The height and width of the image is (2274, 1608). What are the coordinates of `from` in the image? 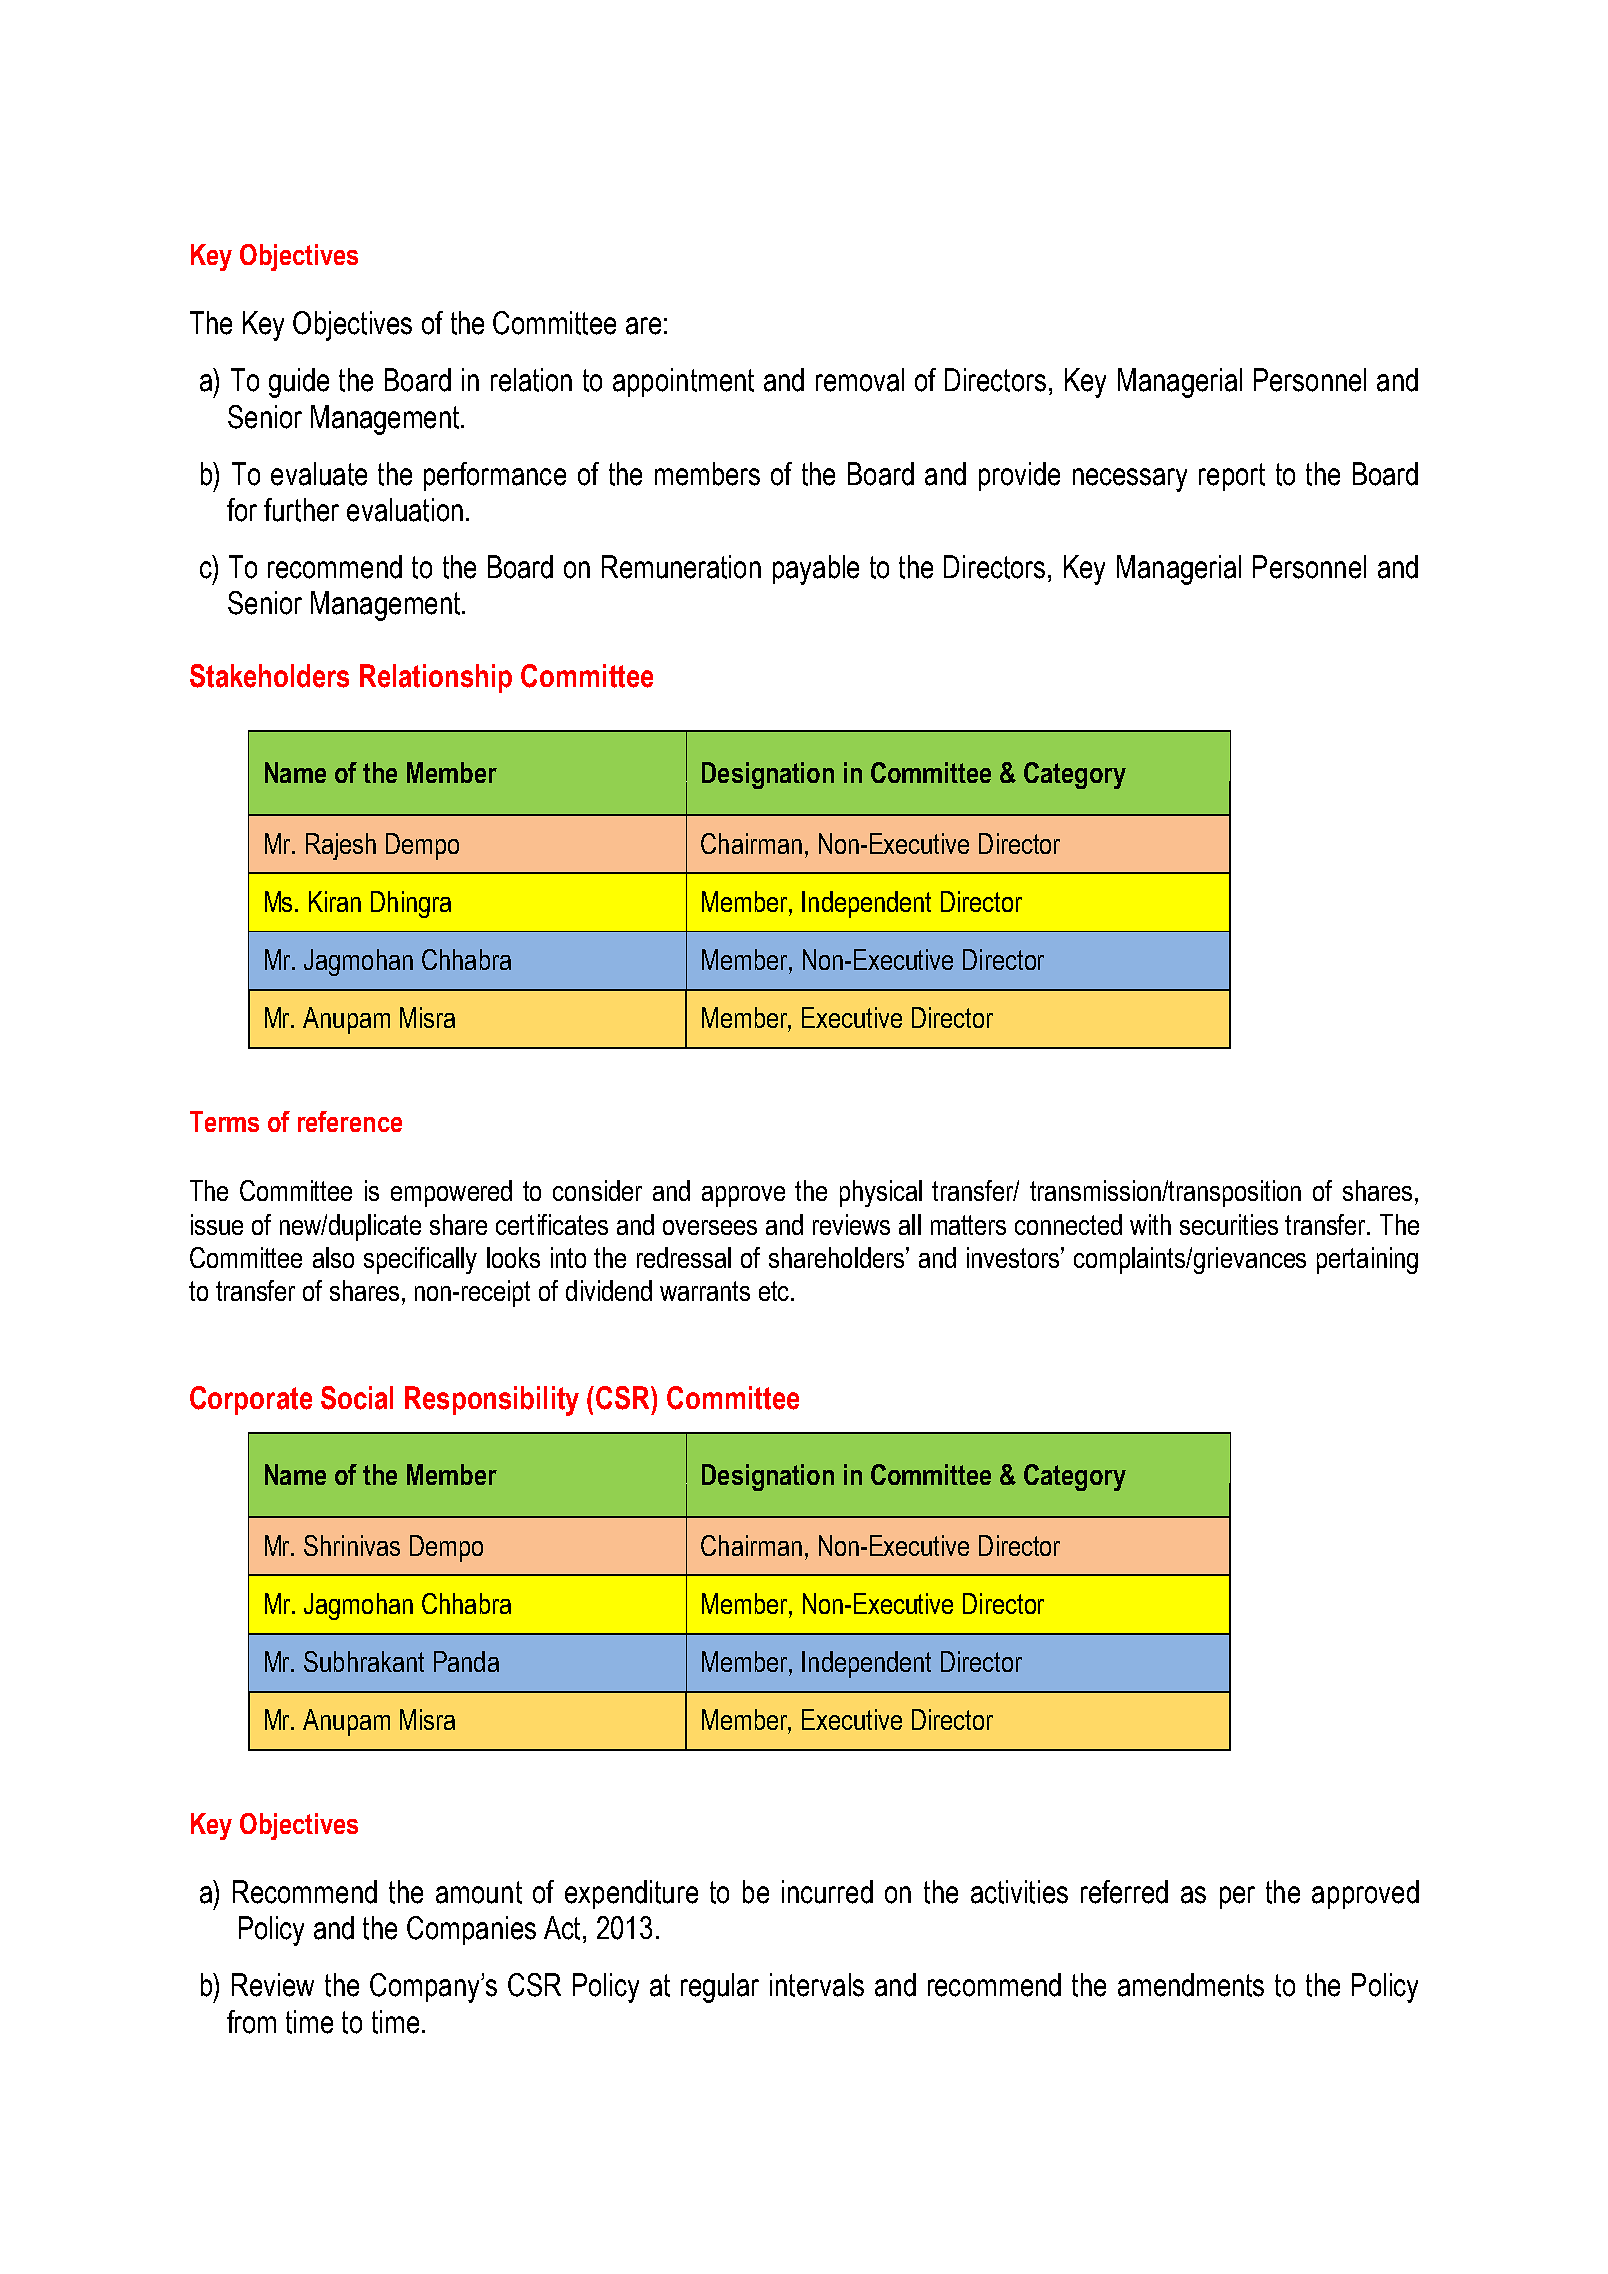 It's located at (251, 2022).
